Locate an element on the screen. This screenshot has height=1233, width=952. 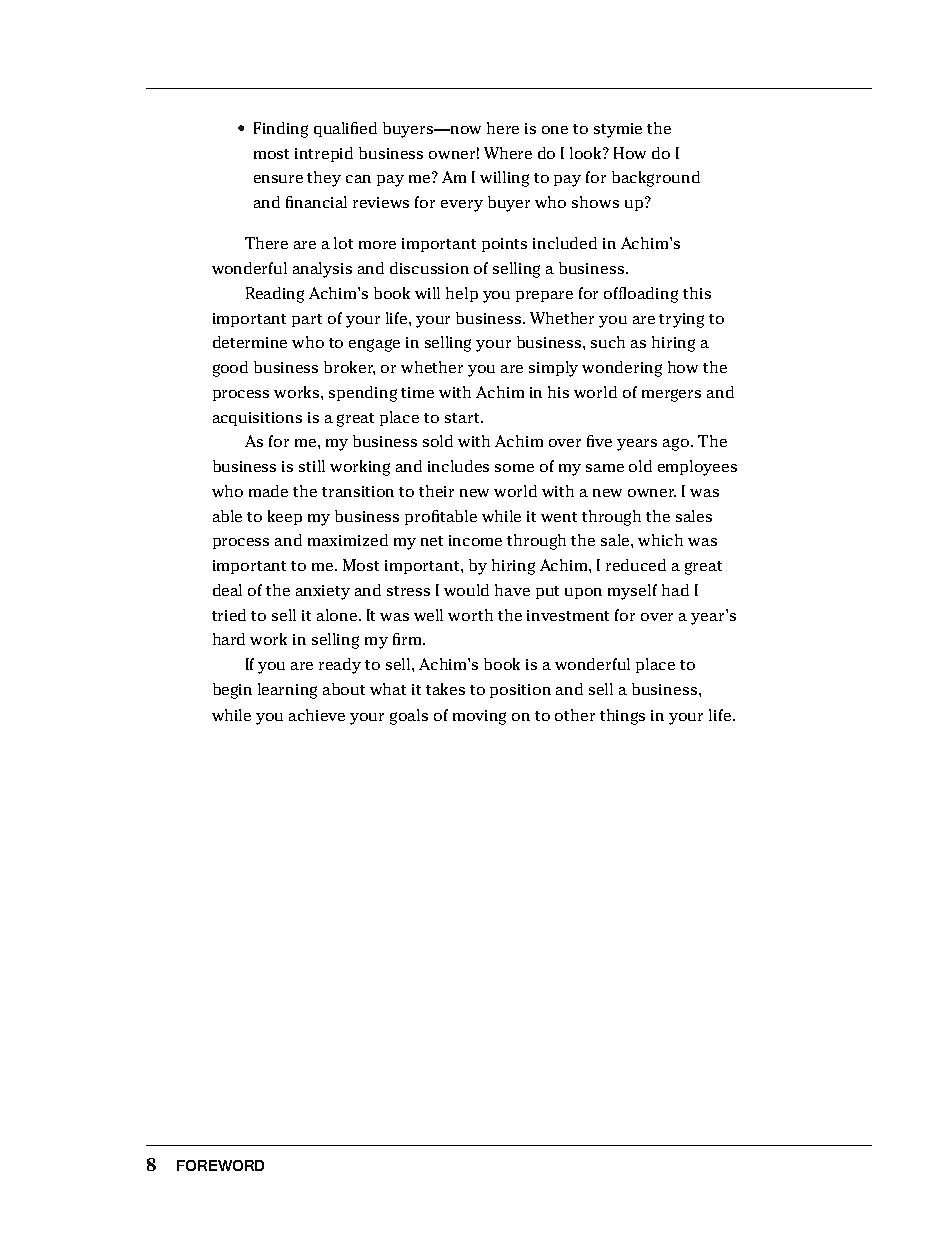
FOREWORD is located at coordinates (220, 1165).
